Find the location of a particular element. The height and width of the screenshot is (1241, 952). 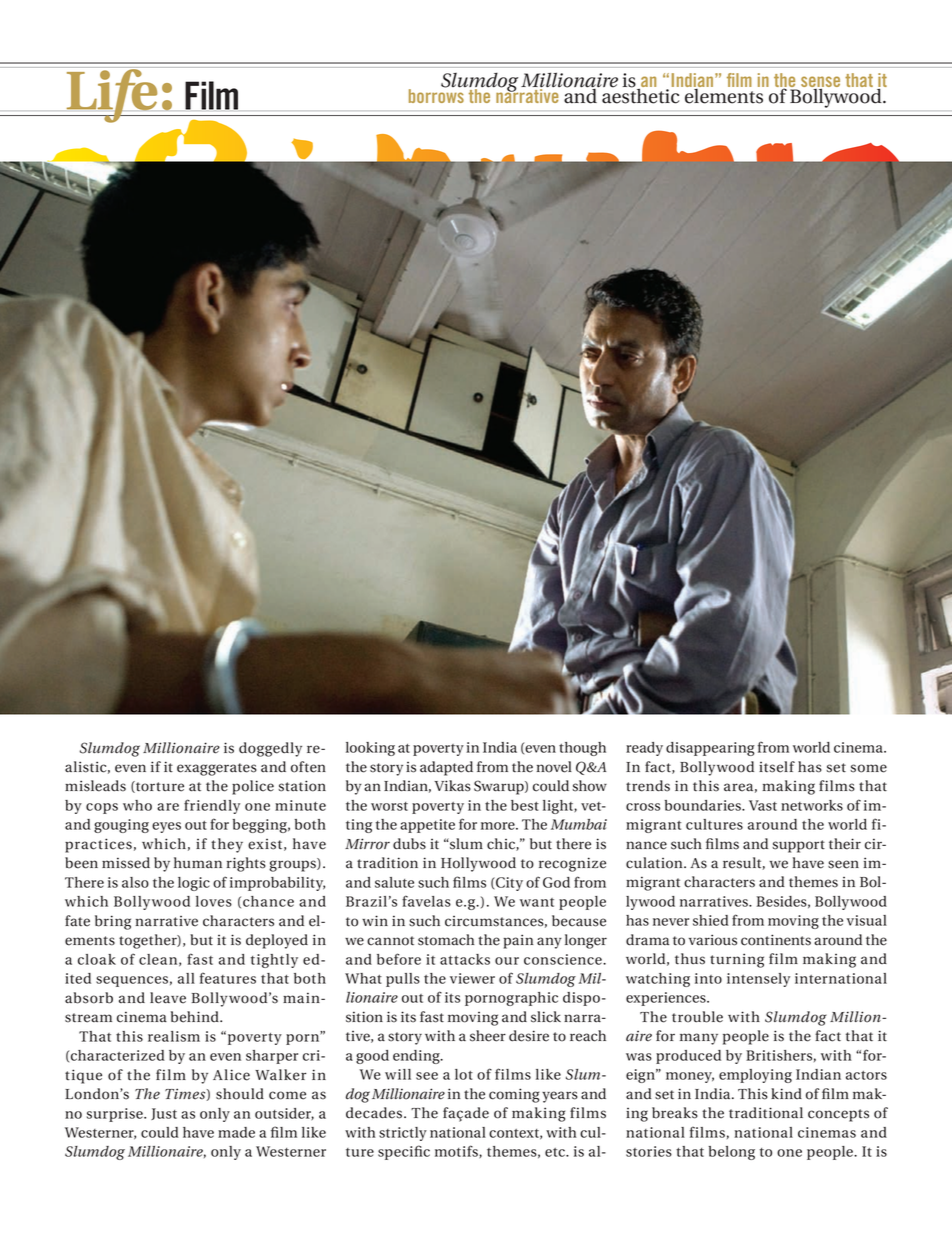

who is located at coordinates (137, 805).
